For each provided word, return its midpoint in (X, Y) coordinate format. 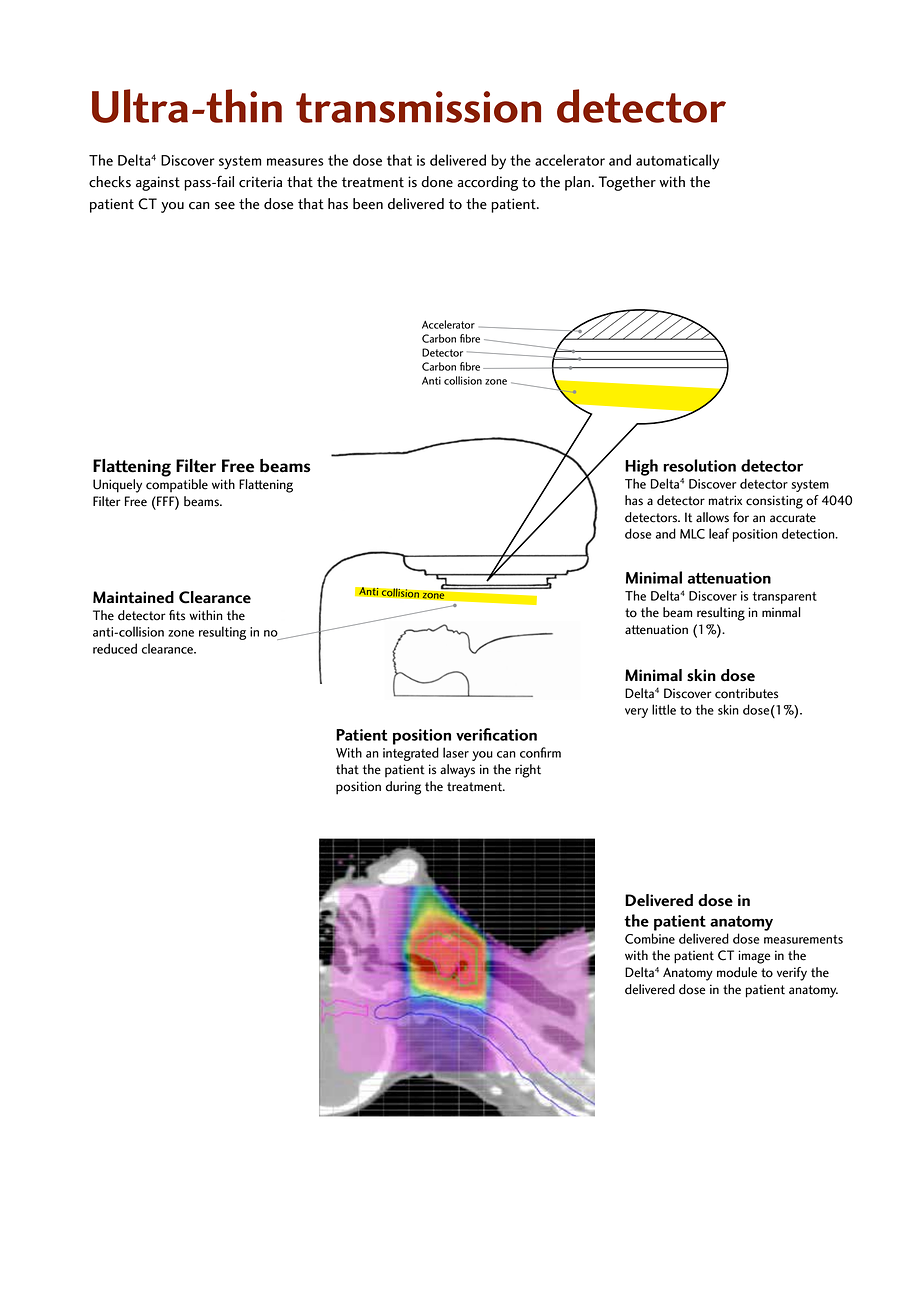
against (158, 183)
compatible (177, 485)
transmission (418, 107)
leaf (719, 533)
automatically (677, 162)
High (641, 467)
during (403, 788)
